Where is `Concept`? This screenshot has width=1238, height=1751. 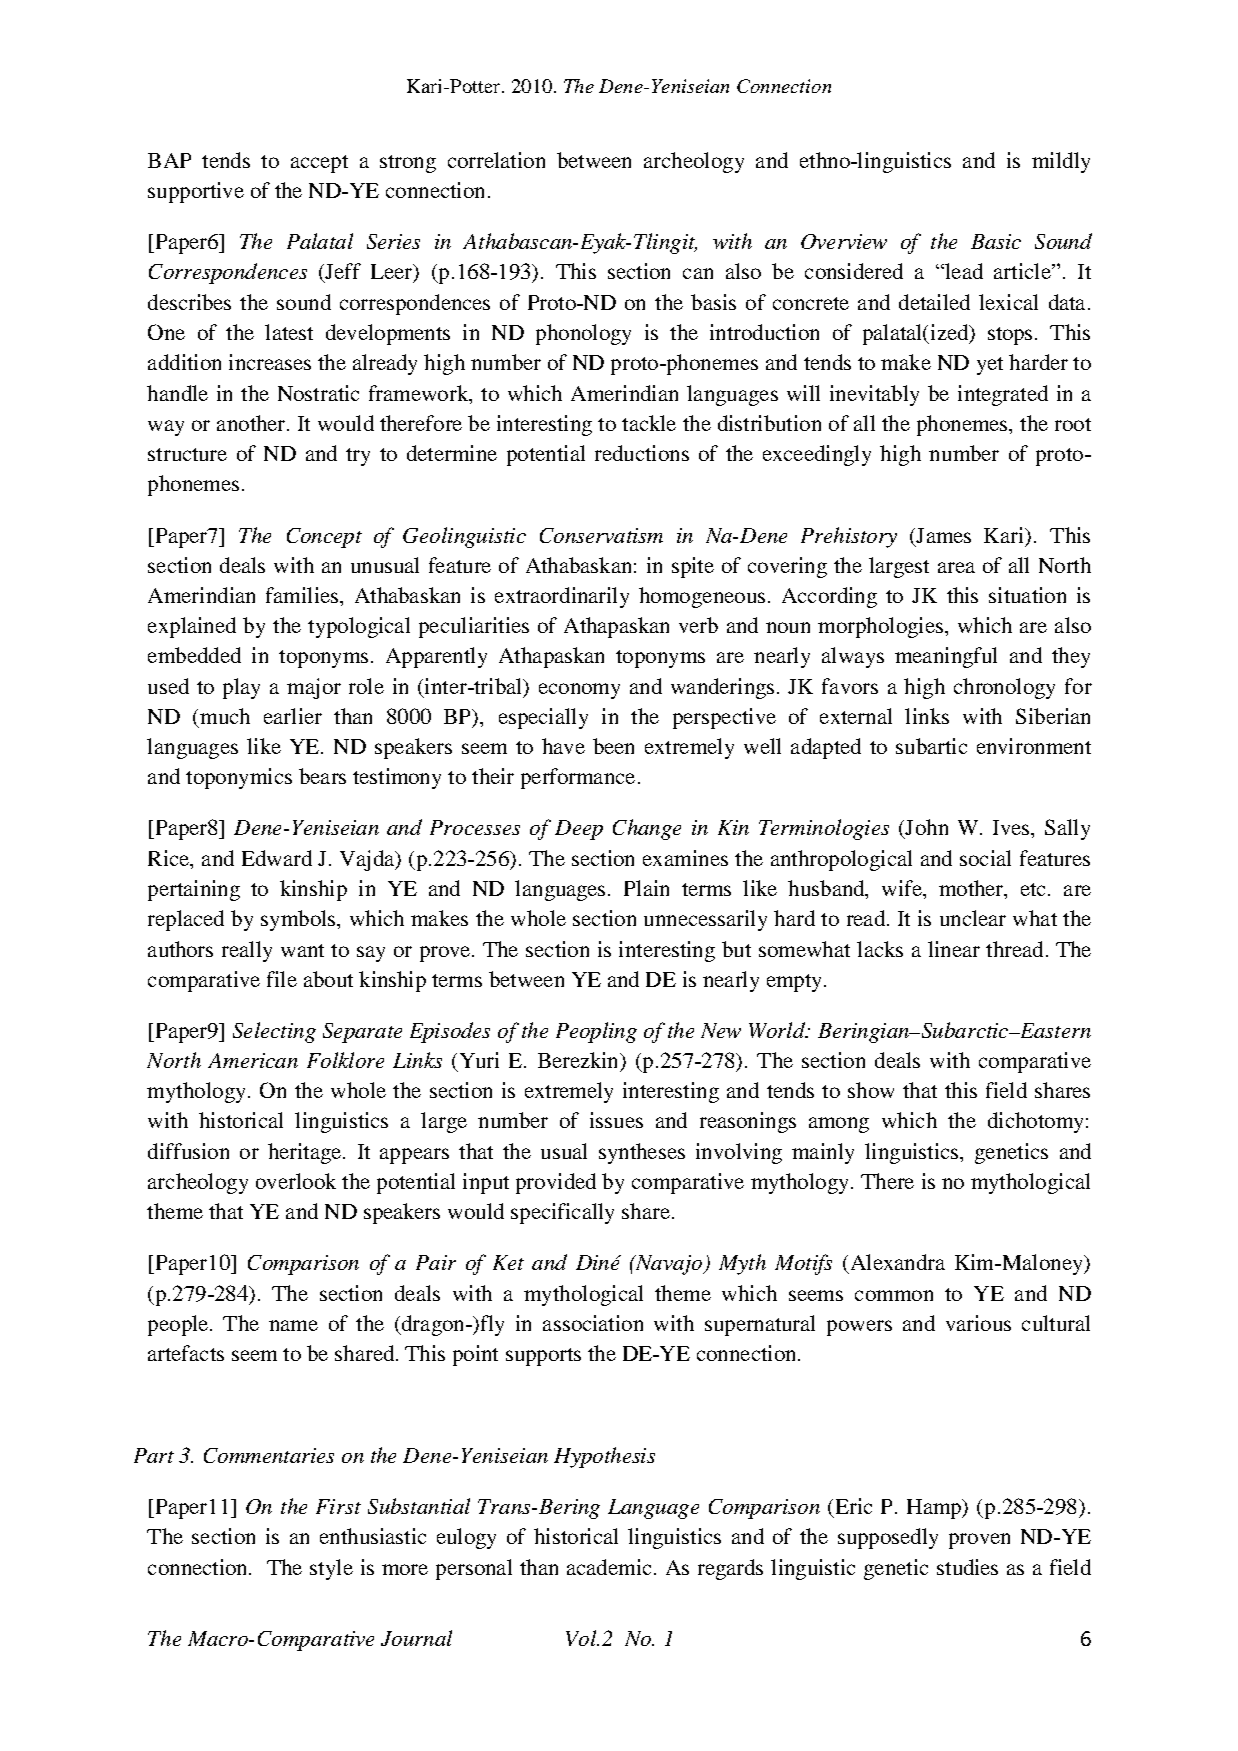
Concept is located at coordinates (324, 538).
